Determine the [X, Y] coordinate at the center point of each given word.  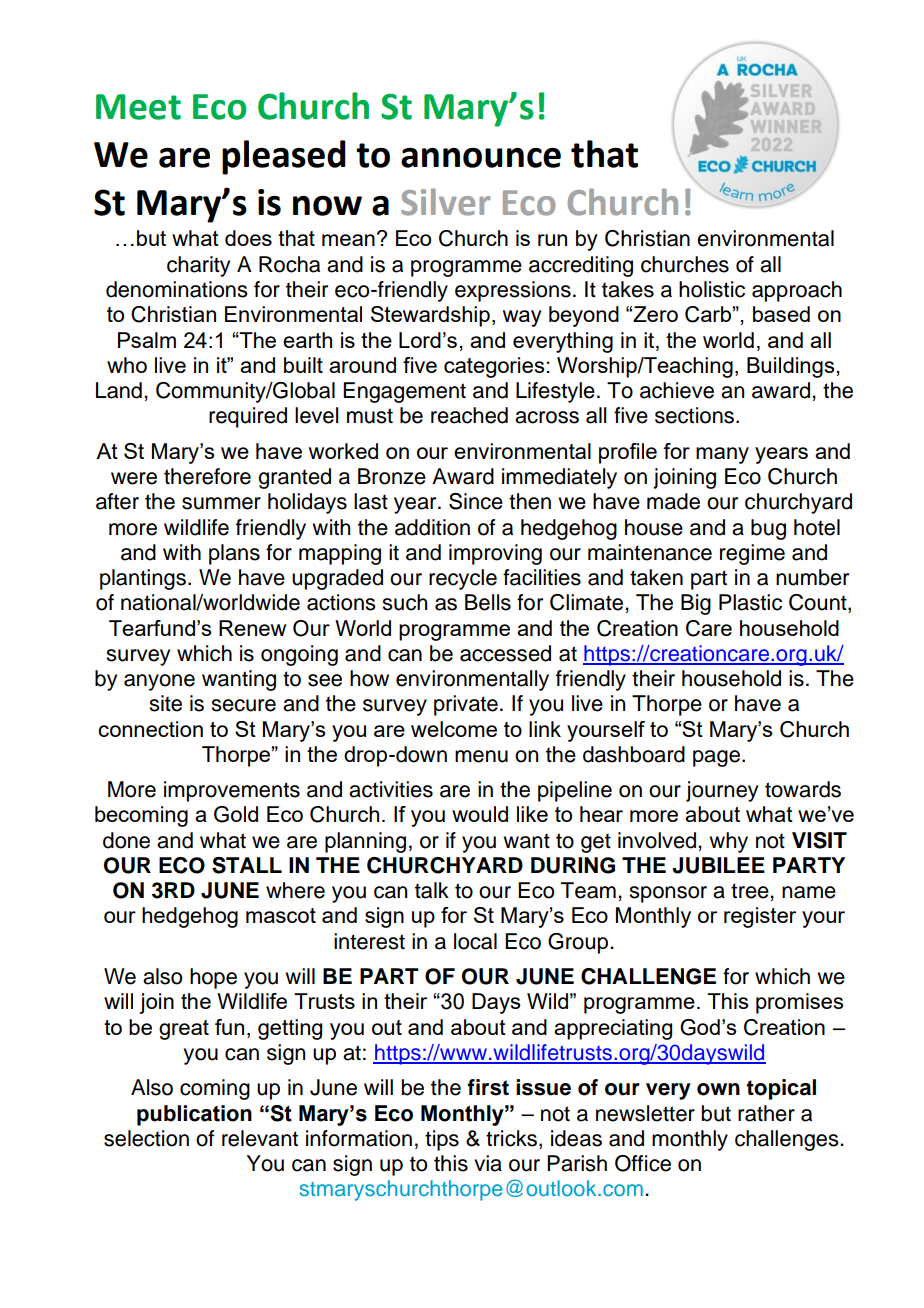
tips [442, 1140]
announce [481, 158]
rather [766, 1113]
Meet [138, 107]
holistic [712, 289]
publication [194, 1115]
